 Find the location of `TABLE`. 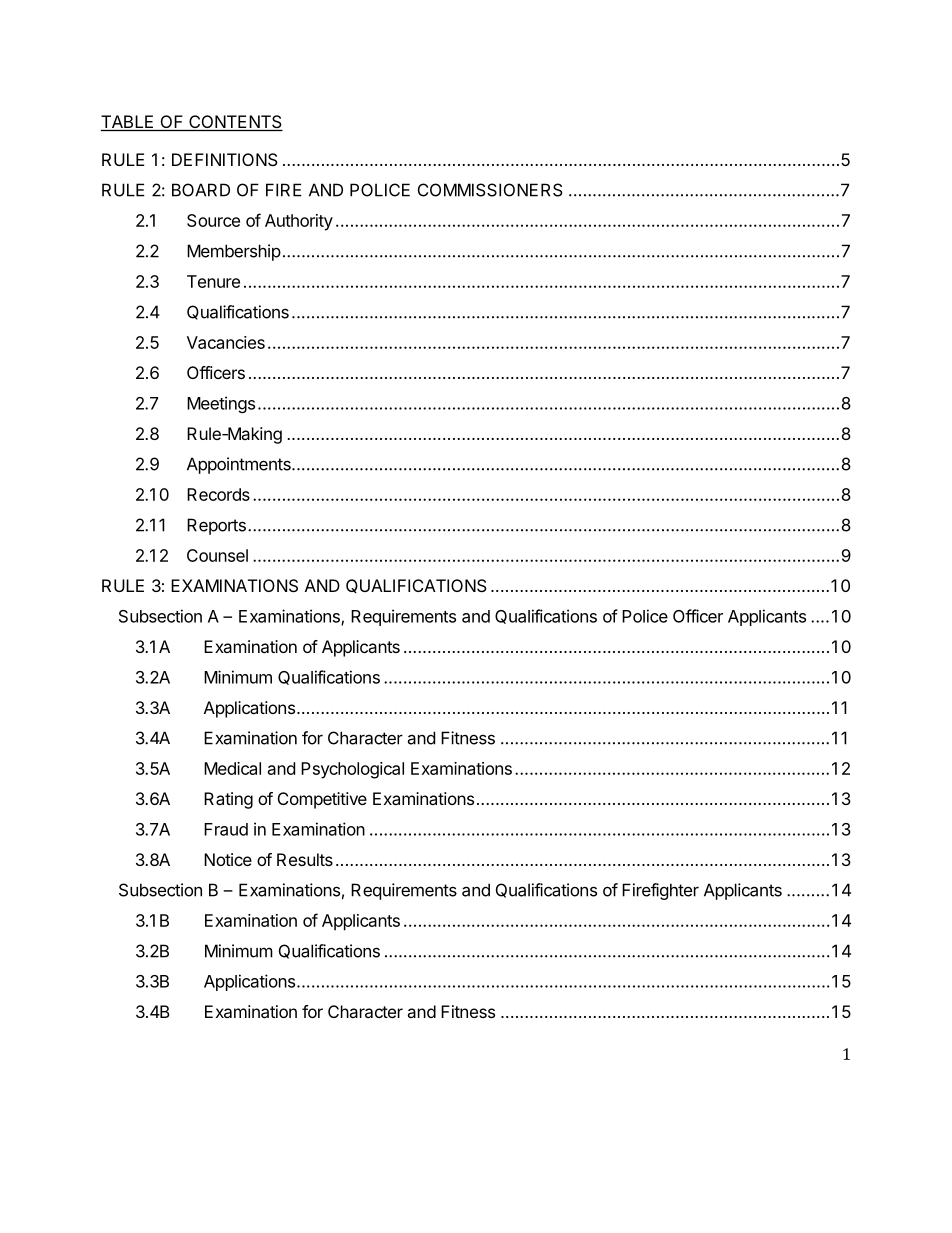

TABLE is located at coordinates (127, 121).
